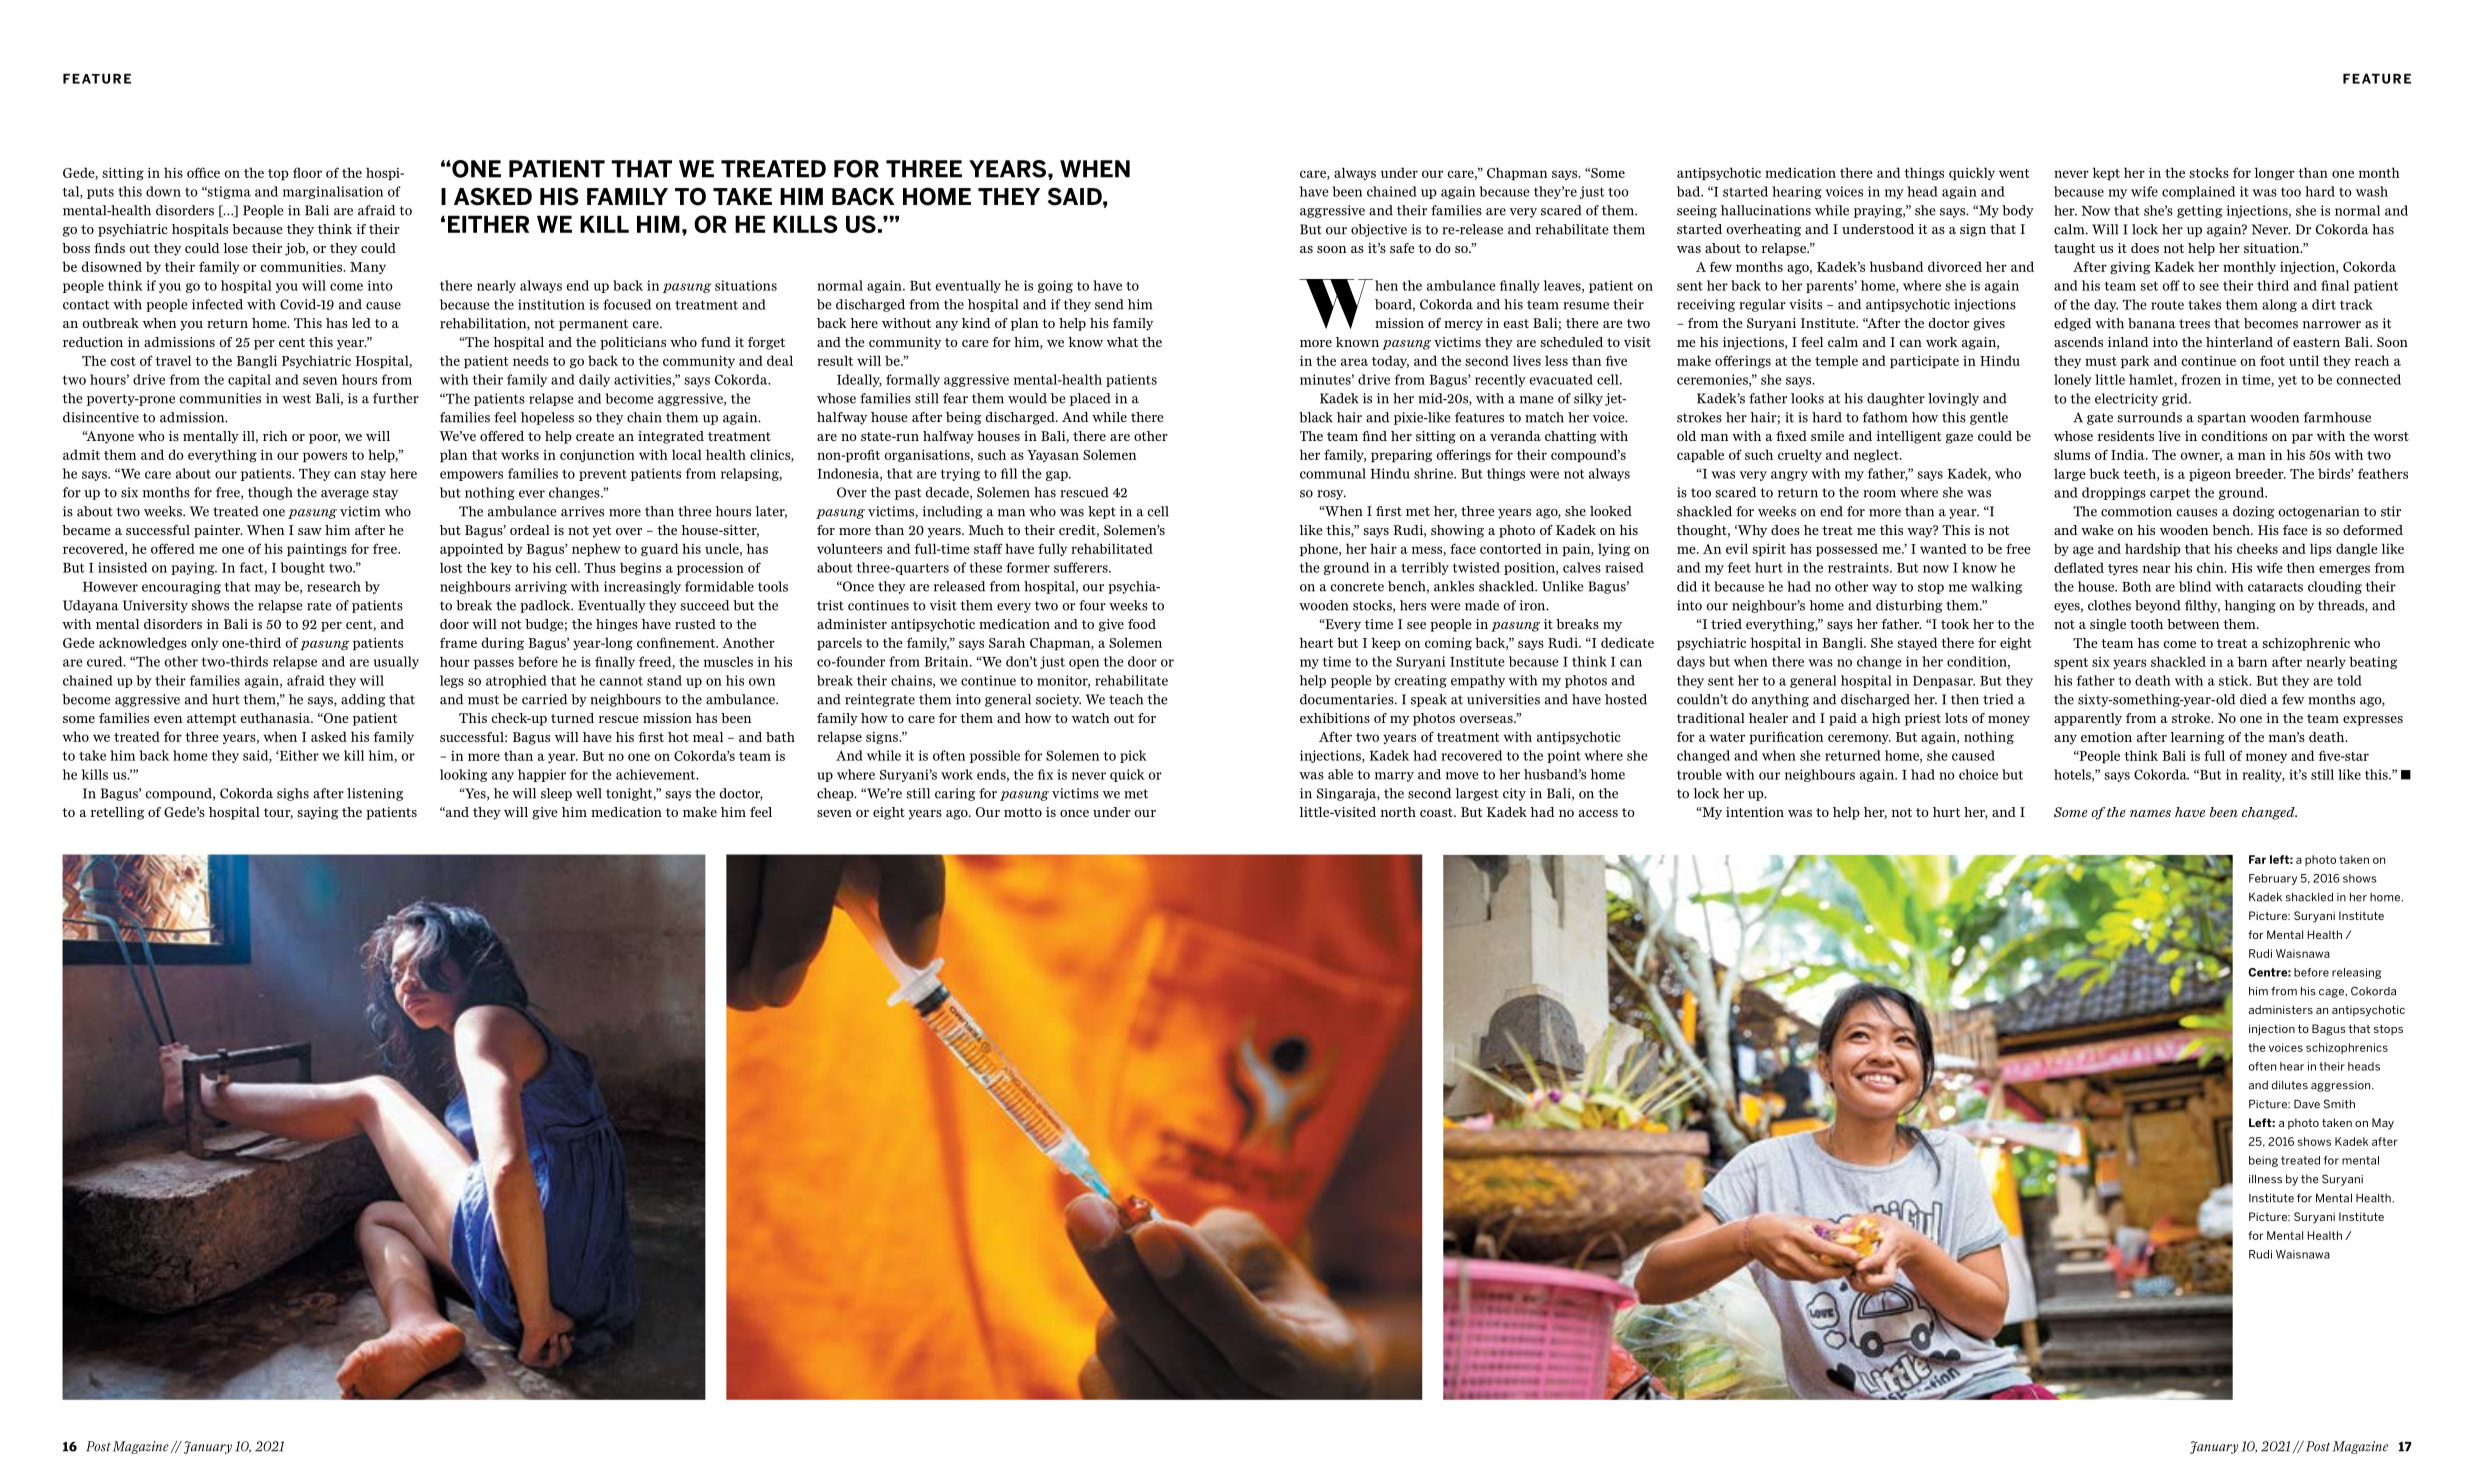  What do you see at coordinates (275, 436) in the document?
I see `rich` at bounding box center [275, 436].
